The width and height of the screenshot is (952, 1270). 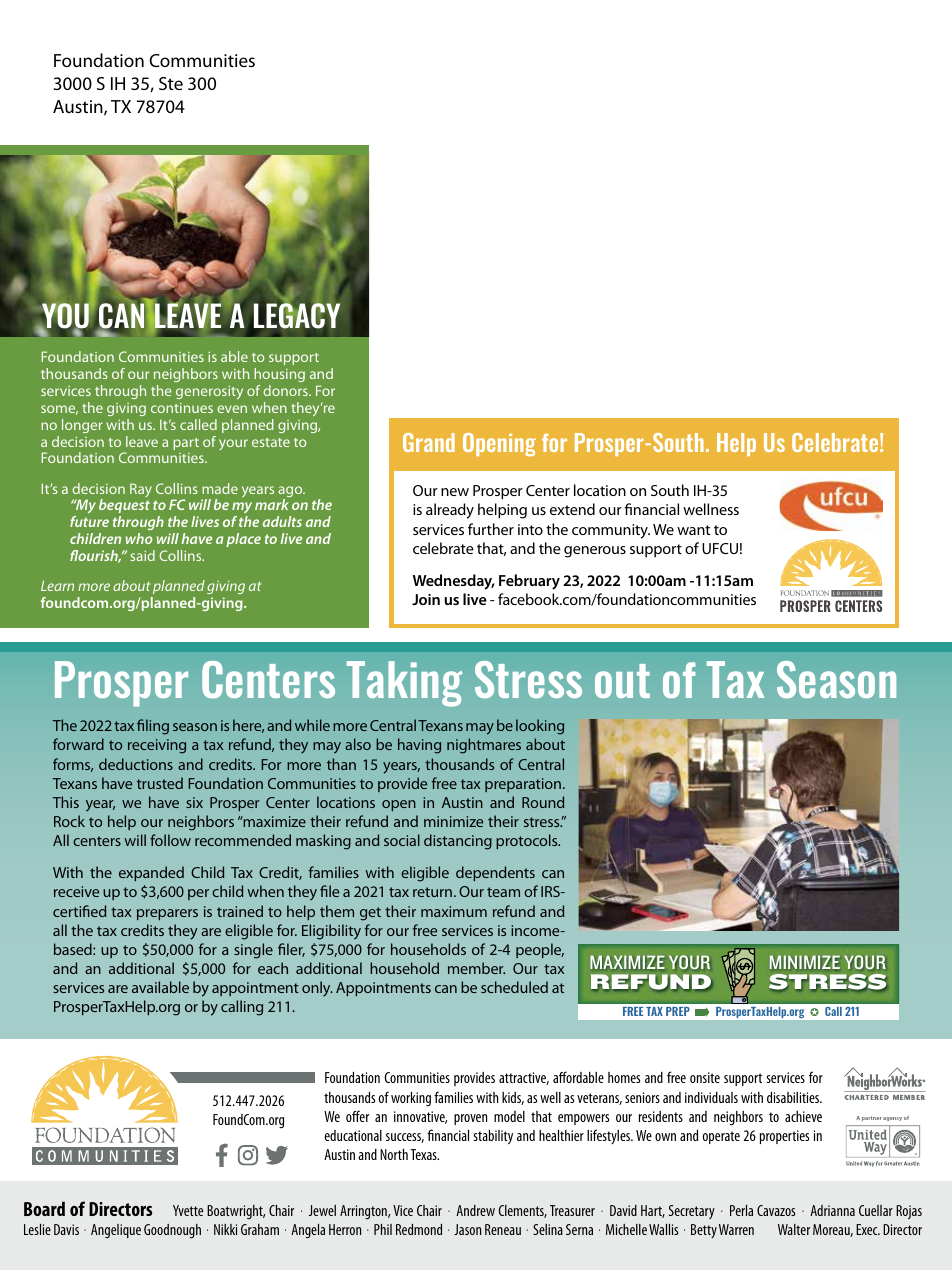 What do you see at coordinates (832, 1210) in the screenshot?
I see `Adrianna` at bounding box center [832, 1210].
